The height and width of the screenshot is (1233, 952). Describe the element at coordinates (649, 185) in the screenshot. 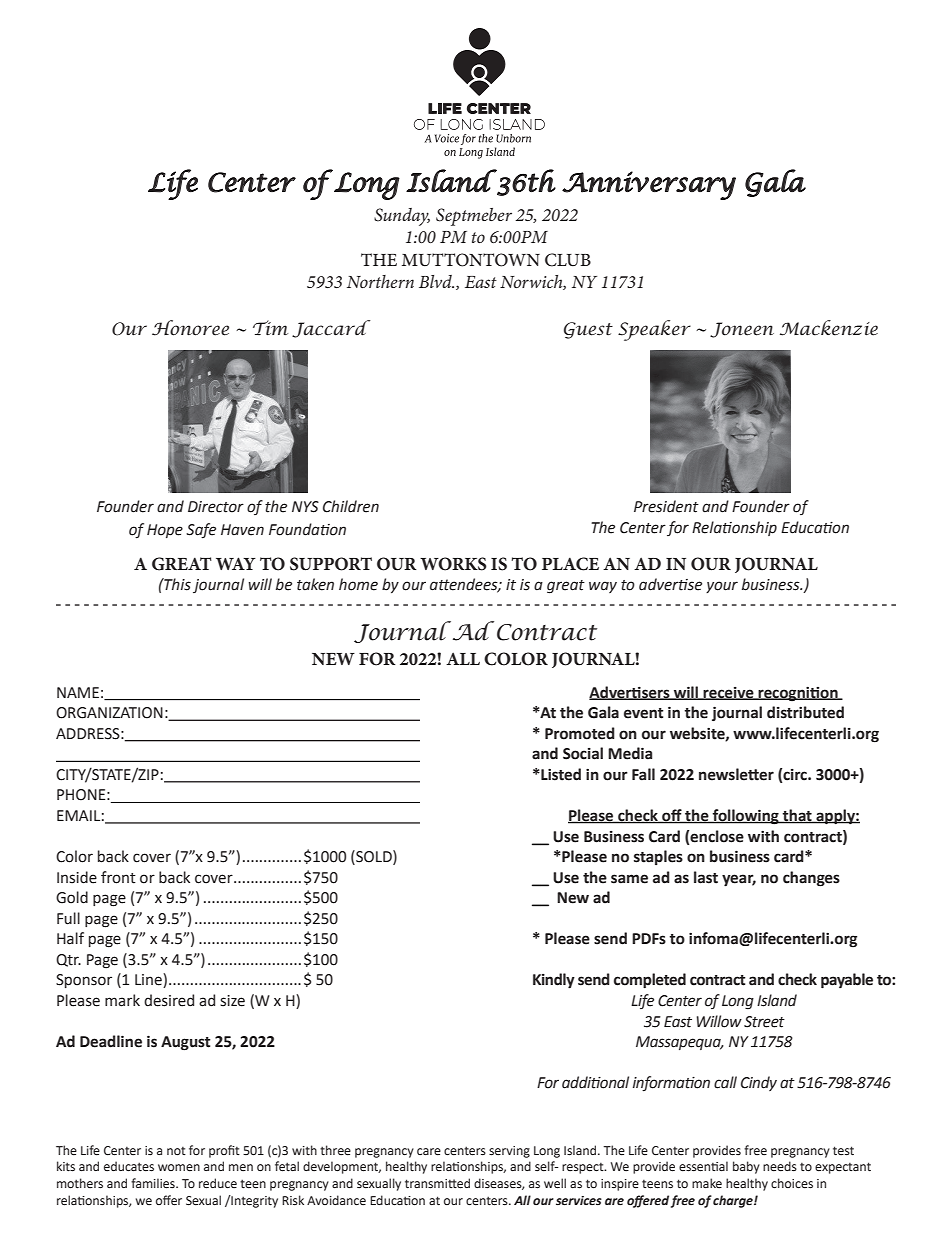

I see `Anniversary` at that location.
